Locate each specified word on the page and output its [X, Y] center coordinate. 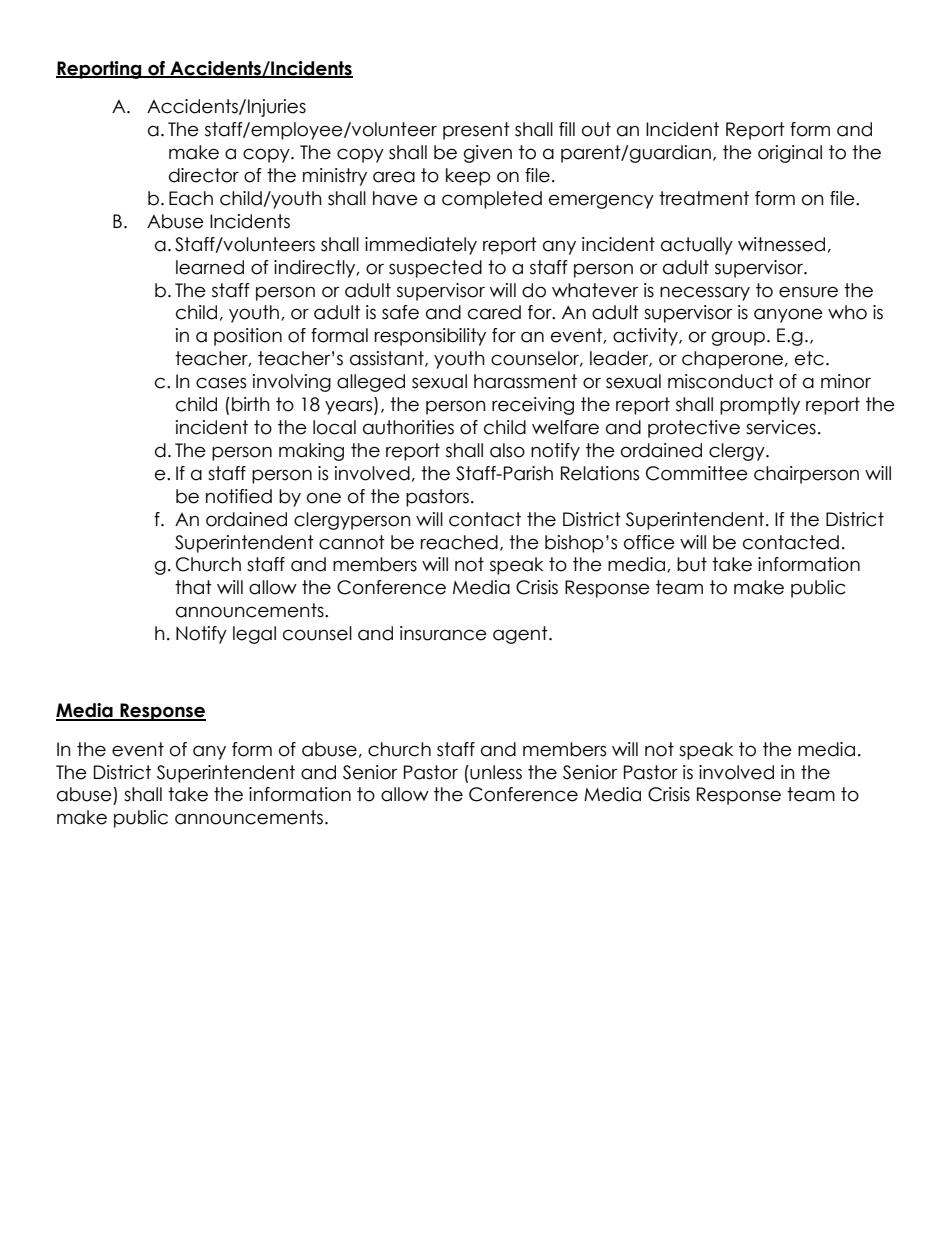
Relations [600, 473]
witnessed [781, 244]
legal [254, 635]
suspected [435, 269]
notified [239, 496]
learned [210, 267]
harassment [525, 381]
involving [292, 383]
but [692, 564]
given [488, 154]
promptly [760, 406]
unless [495, 772]
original [790, 154]
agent [521, 635]
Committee [697, 473]
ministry [335, 177]
